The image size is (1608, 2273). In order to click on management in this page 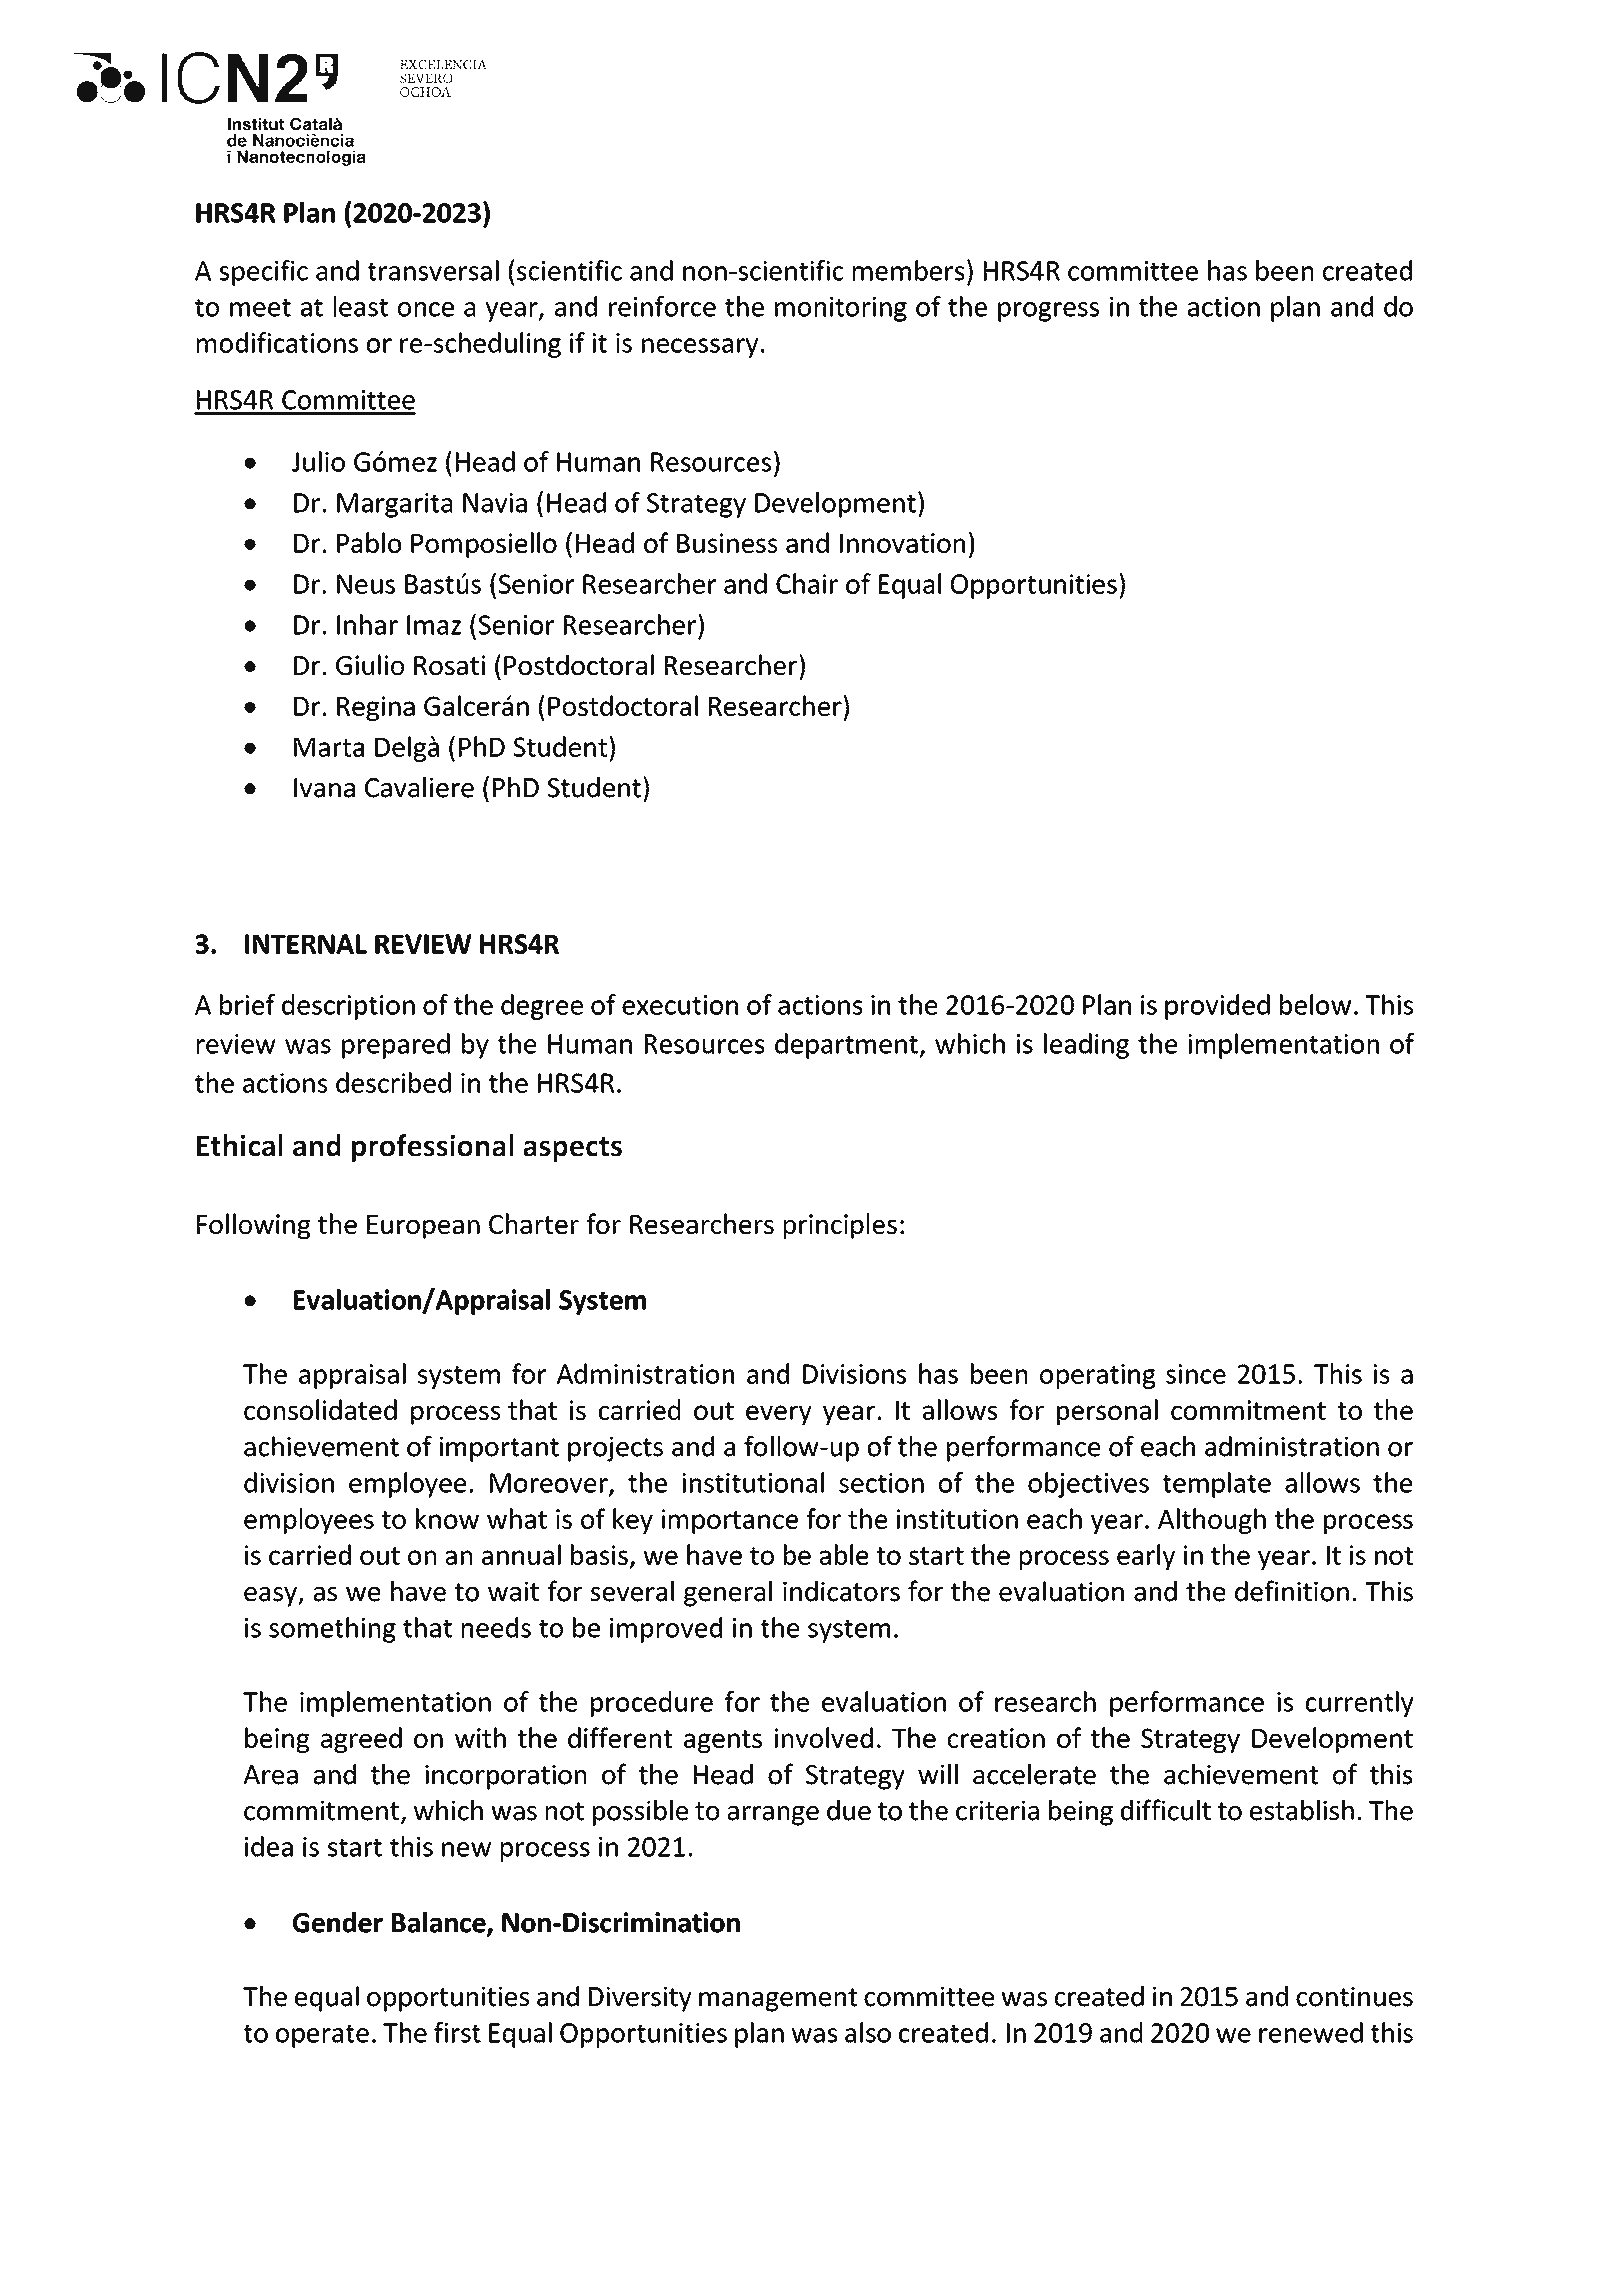, I will do `click(778, 2000)`.
